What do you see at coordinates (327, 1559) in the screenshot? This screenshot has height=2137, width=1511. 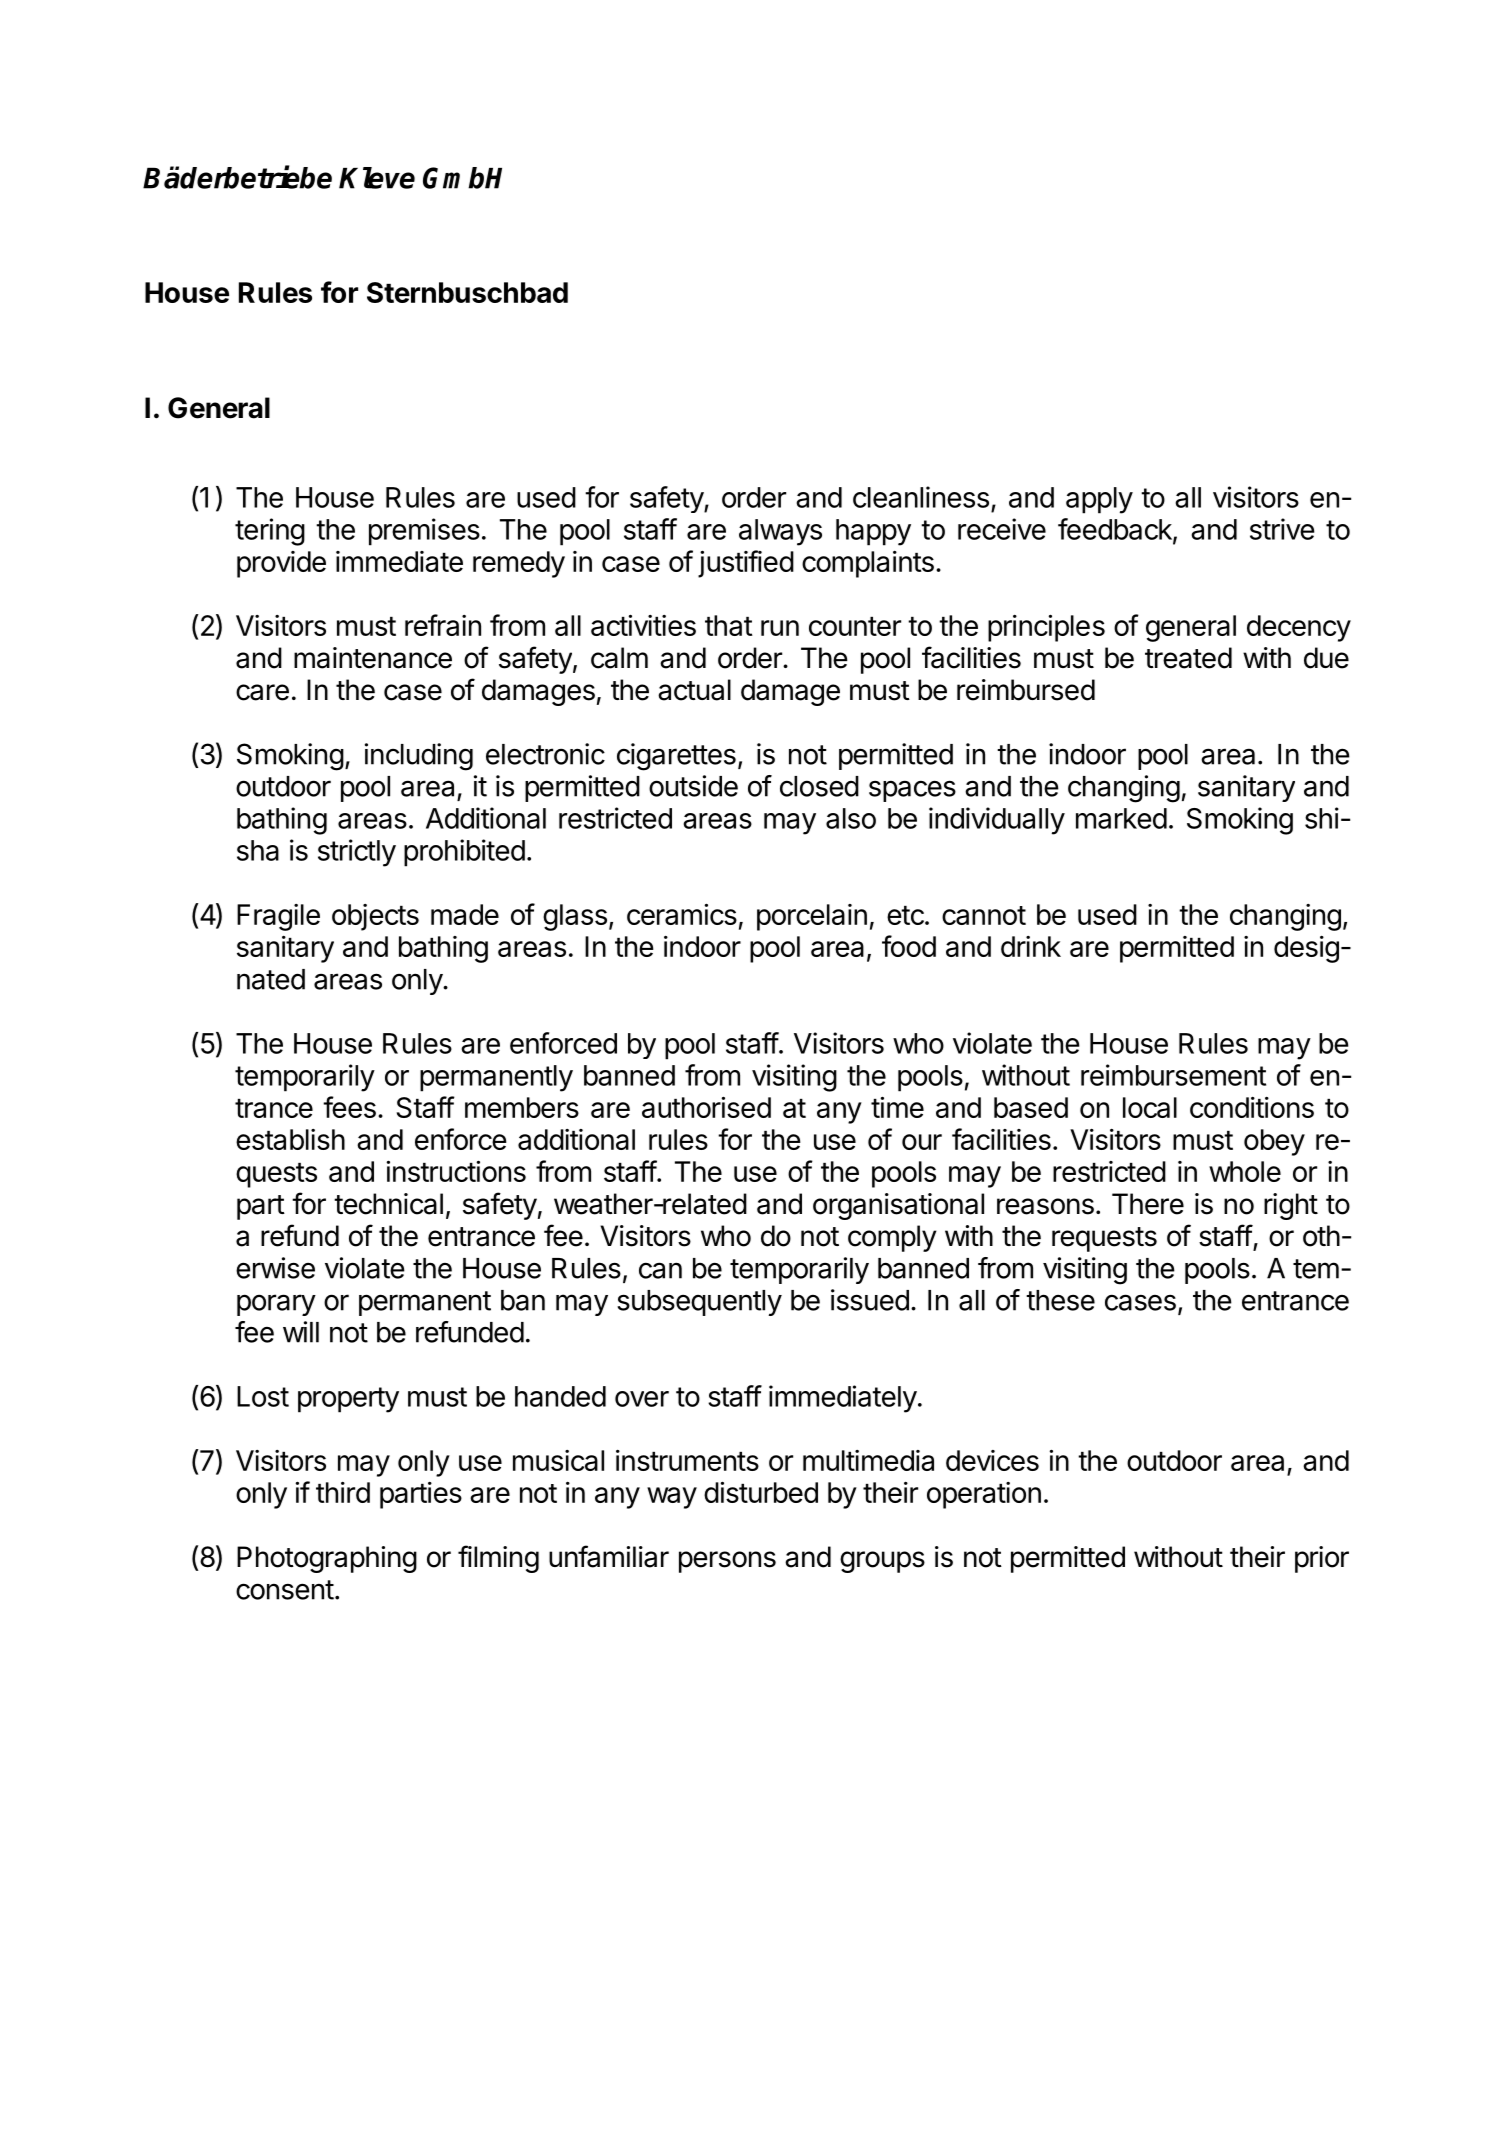 I see `Photographing` at bounding box center [327, 1559].
